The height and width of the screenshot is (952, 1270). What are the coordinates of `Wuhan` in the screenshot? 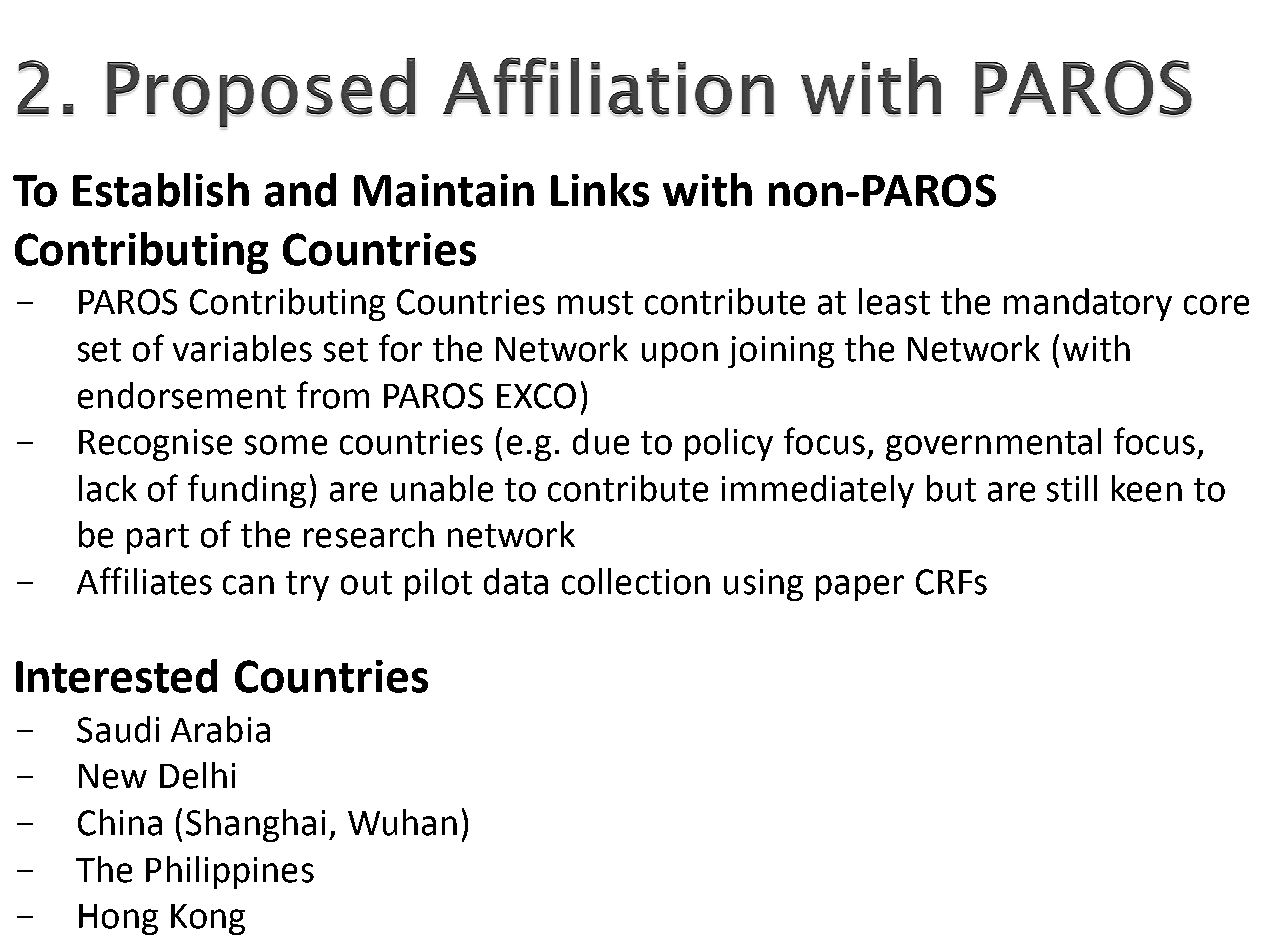 It's located at (402, 822).
